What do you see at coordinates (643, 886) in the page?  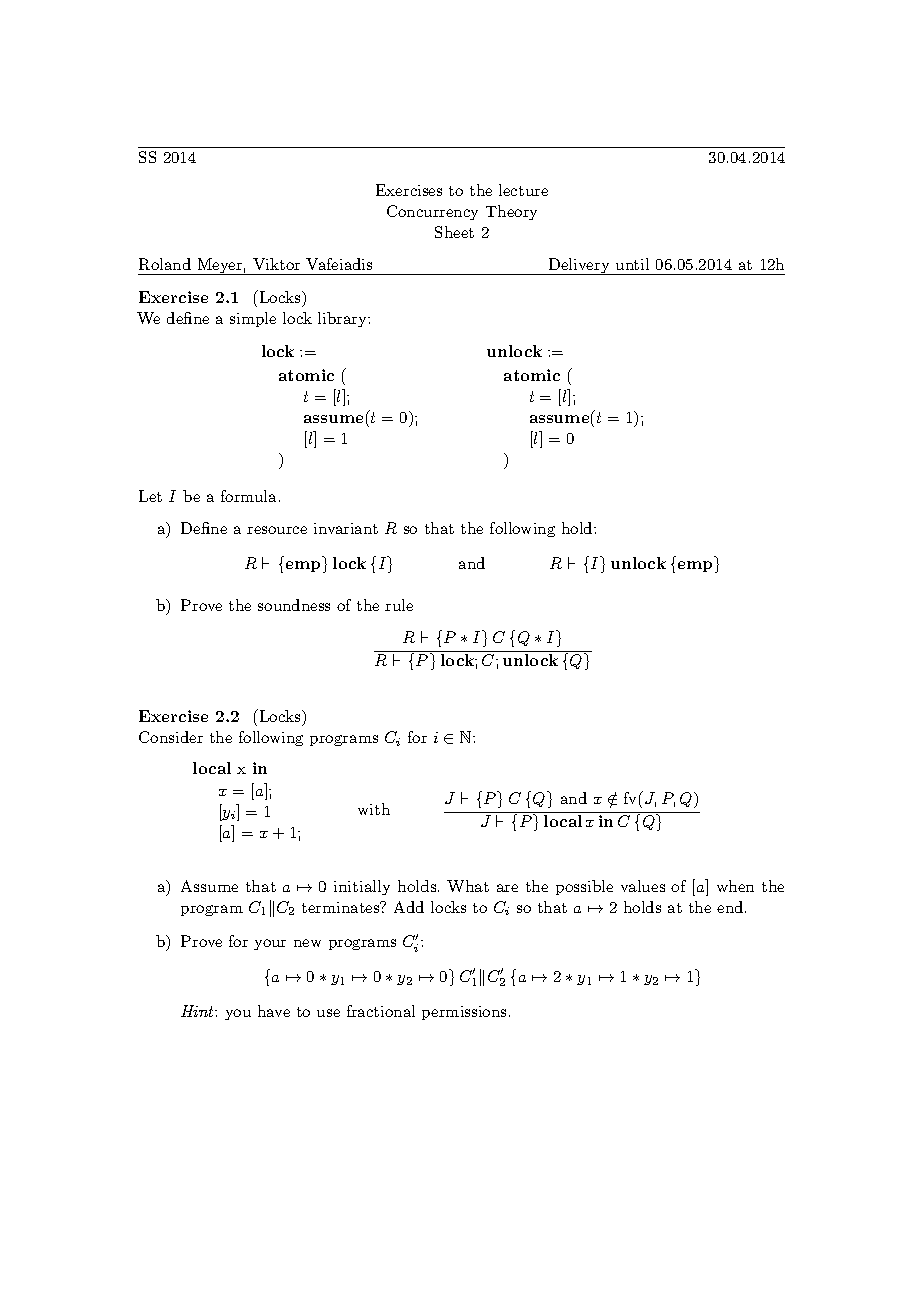 I see `values` at bounding box center [643, 886].
